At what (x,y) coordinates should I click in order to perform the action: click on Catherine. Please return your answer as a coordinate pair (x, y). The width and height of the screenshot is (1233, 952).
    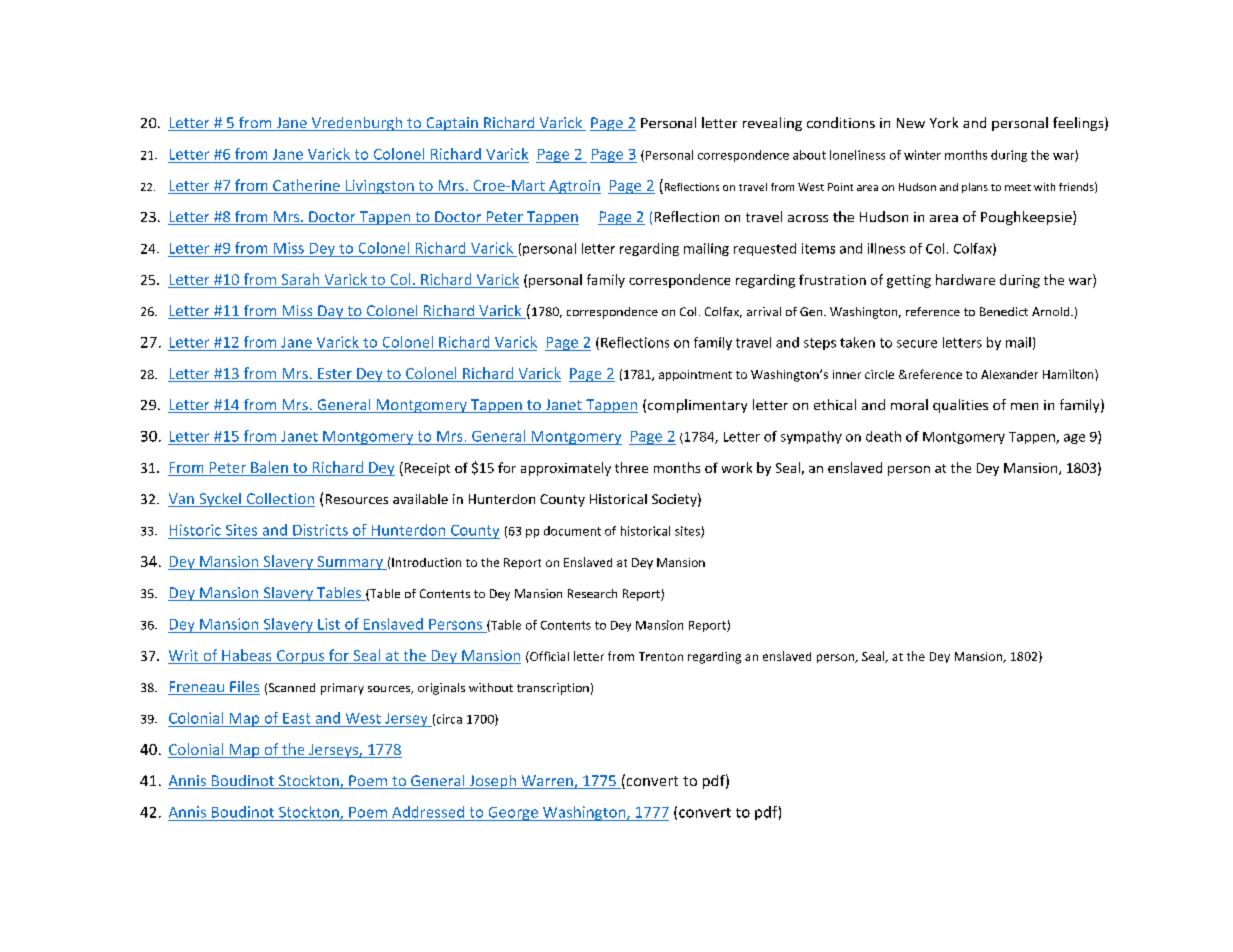
    Looking at the image, I should click on (306, 186).
